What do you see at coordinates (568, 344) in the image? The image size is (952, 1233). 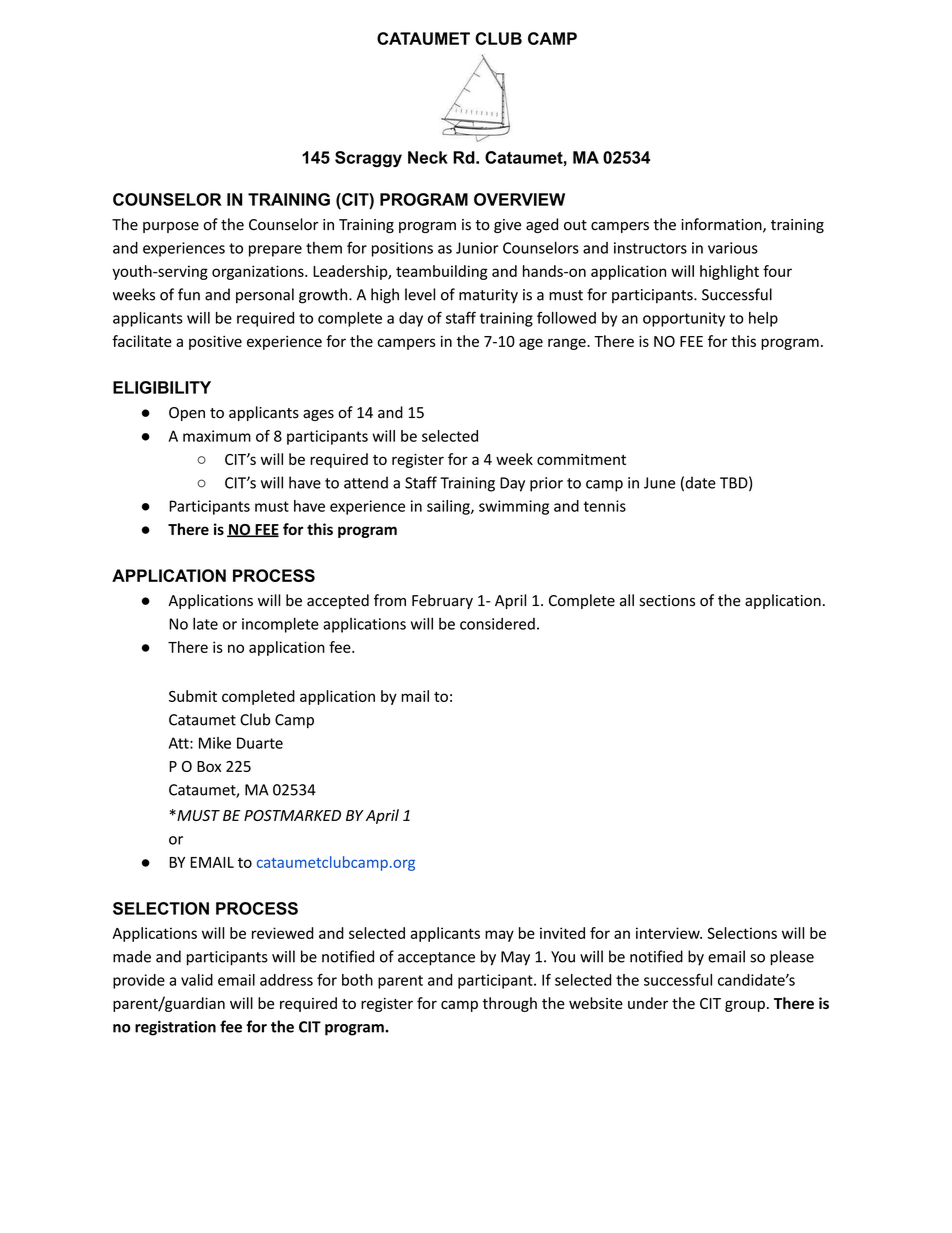 I see `range` at bounding box center [568, 344].
